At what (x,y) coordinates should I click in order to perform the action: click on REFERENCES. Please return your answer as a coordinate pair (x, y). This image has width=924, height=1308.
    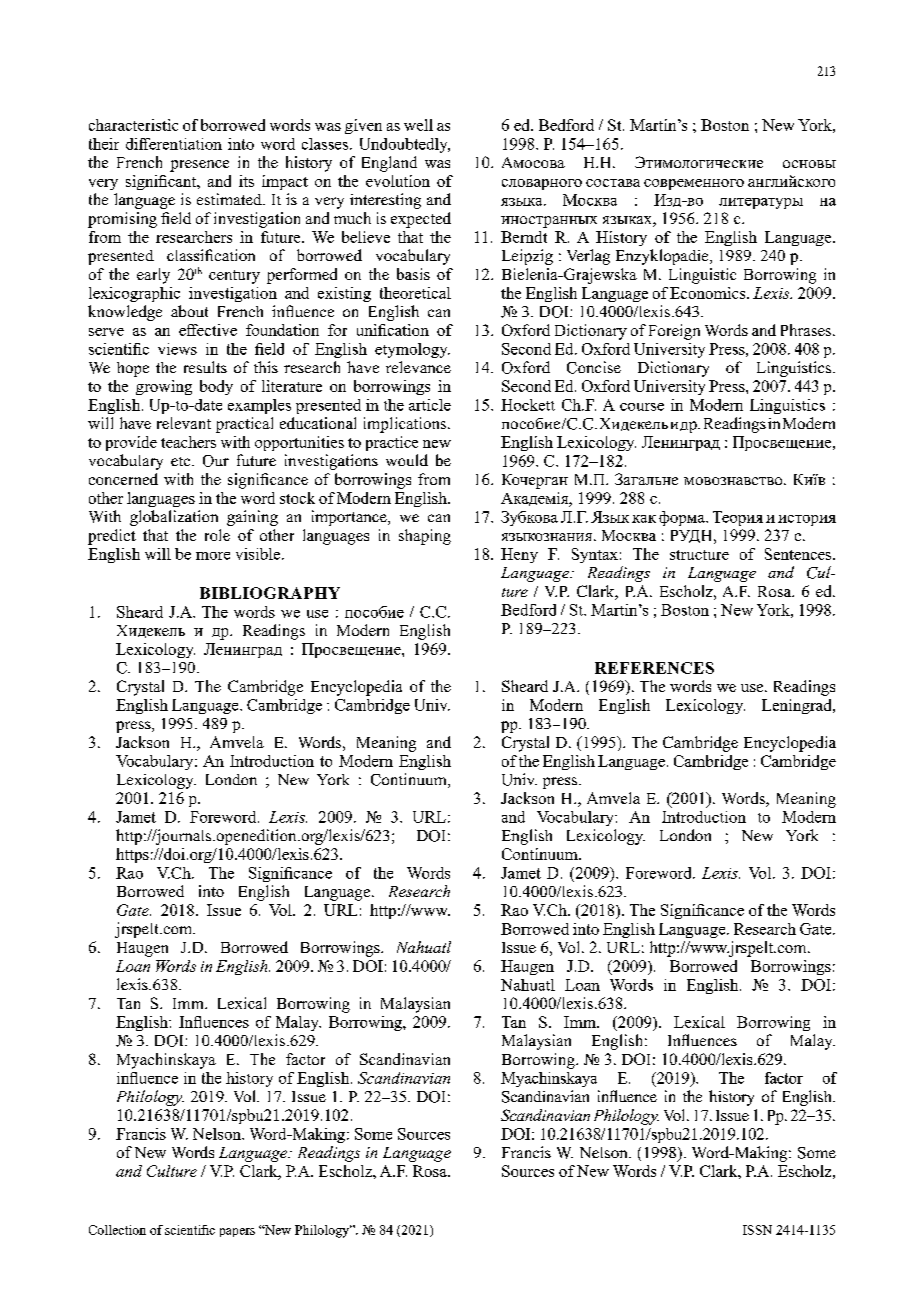
    Looking at the image, I should click on (654, 668).
